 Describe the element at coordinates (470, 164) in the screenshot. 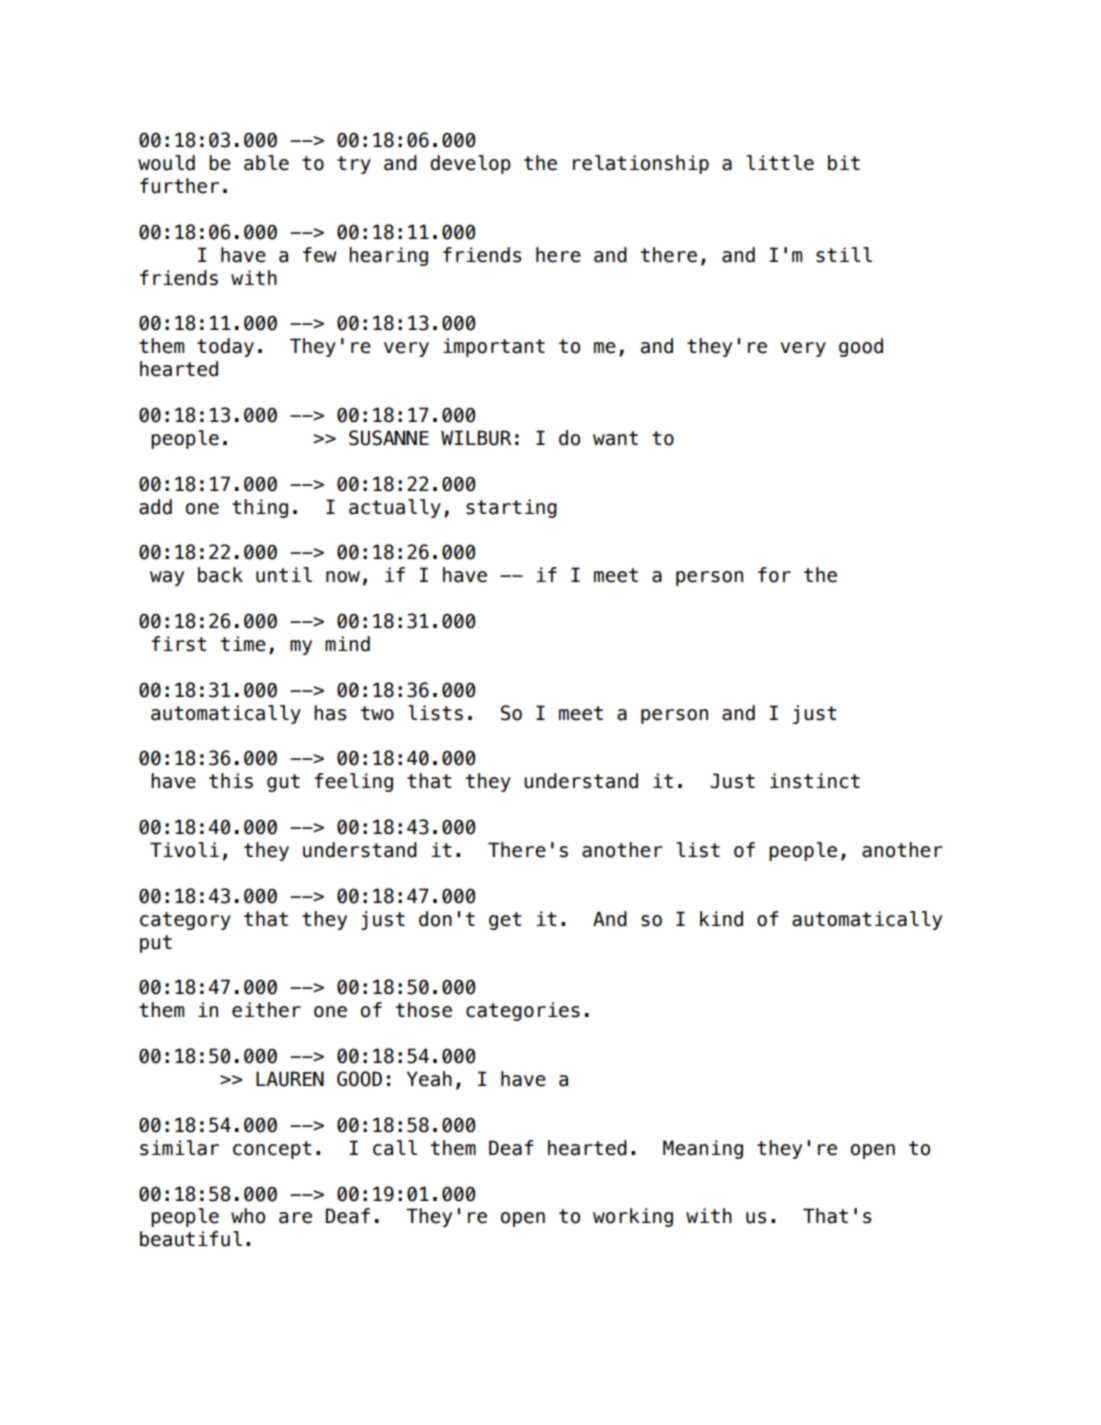

I see `develop` at that location.
